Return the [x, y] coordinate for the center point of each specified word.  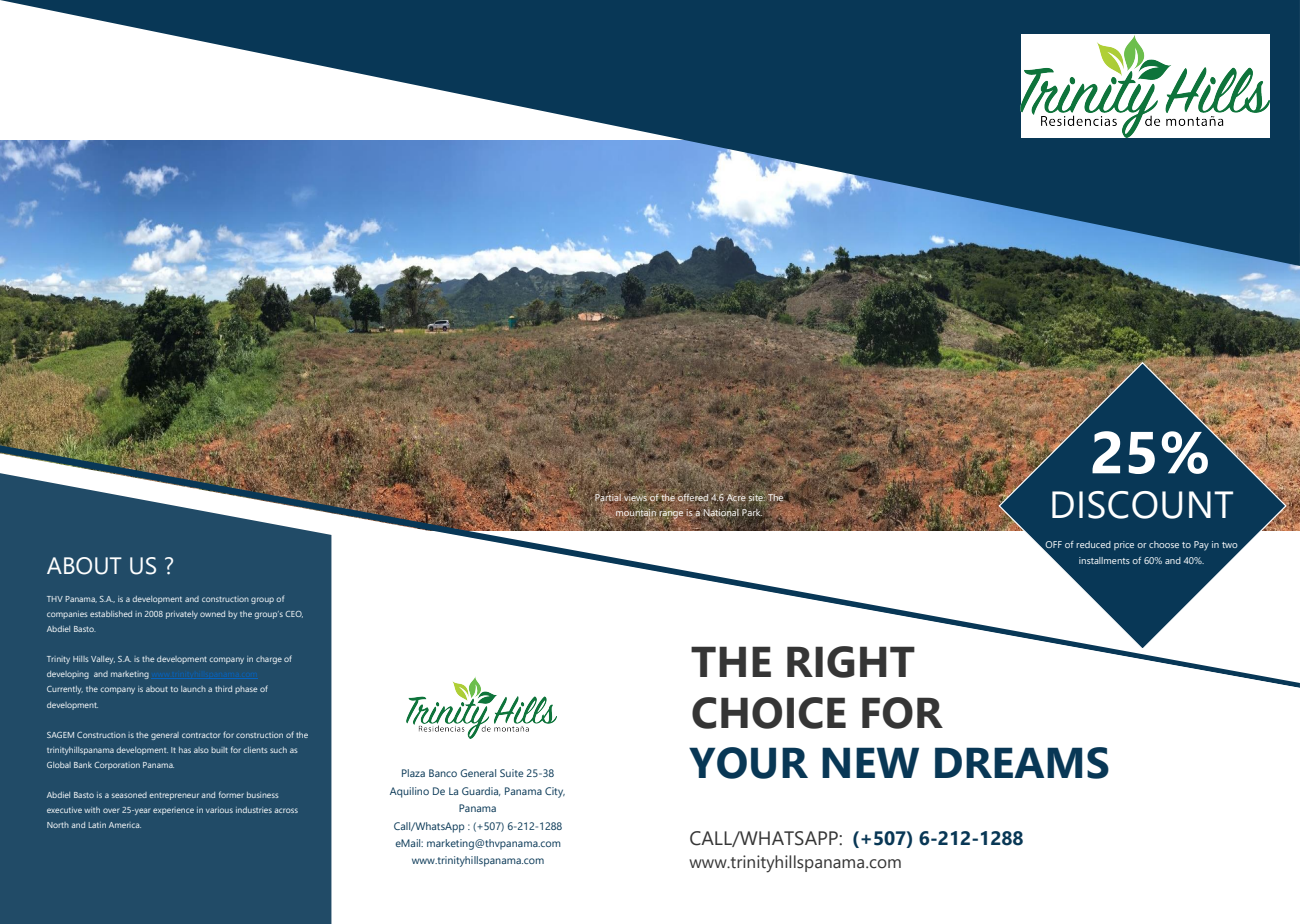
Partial [607, 498]
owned [212, 614]
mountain [637, 514]
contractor [201, 735]
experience [173, 811]
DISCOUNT [1142, 505]
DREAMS [1022, 763]
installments [1104, 560]
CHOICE [769, 713]
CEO [294, 614]
